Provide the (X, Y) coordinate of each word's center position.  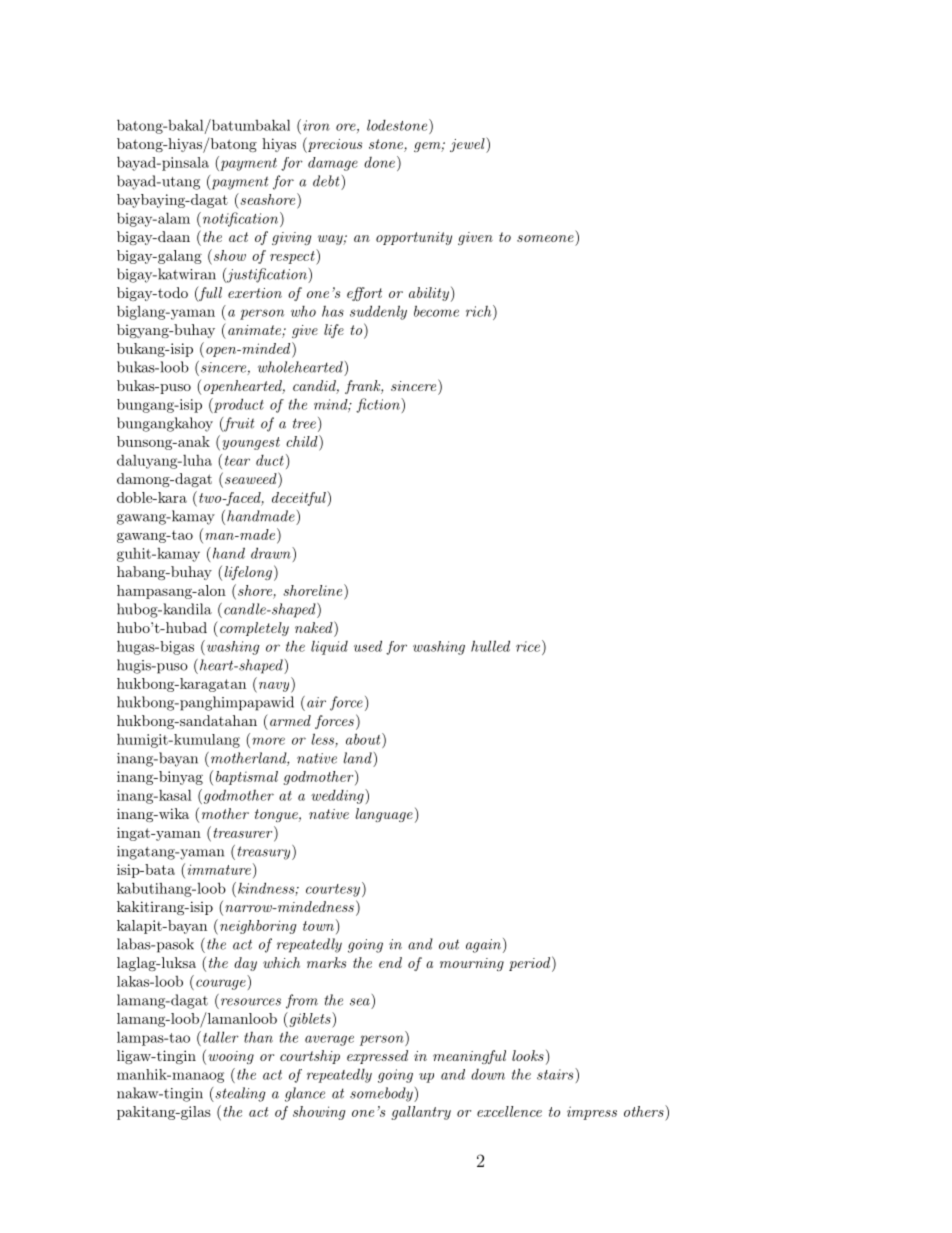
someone (545, 238)
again (483, 946)
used (368, 646)
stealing (239, 1094)
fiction (379, 405)
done (379, 162)
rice (528, 646)
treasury (265, 852)
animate (255, 331)
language (384, 815)
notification (240, 219)
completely (254, 629)
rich (478, 311)
